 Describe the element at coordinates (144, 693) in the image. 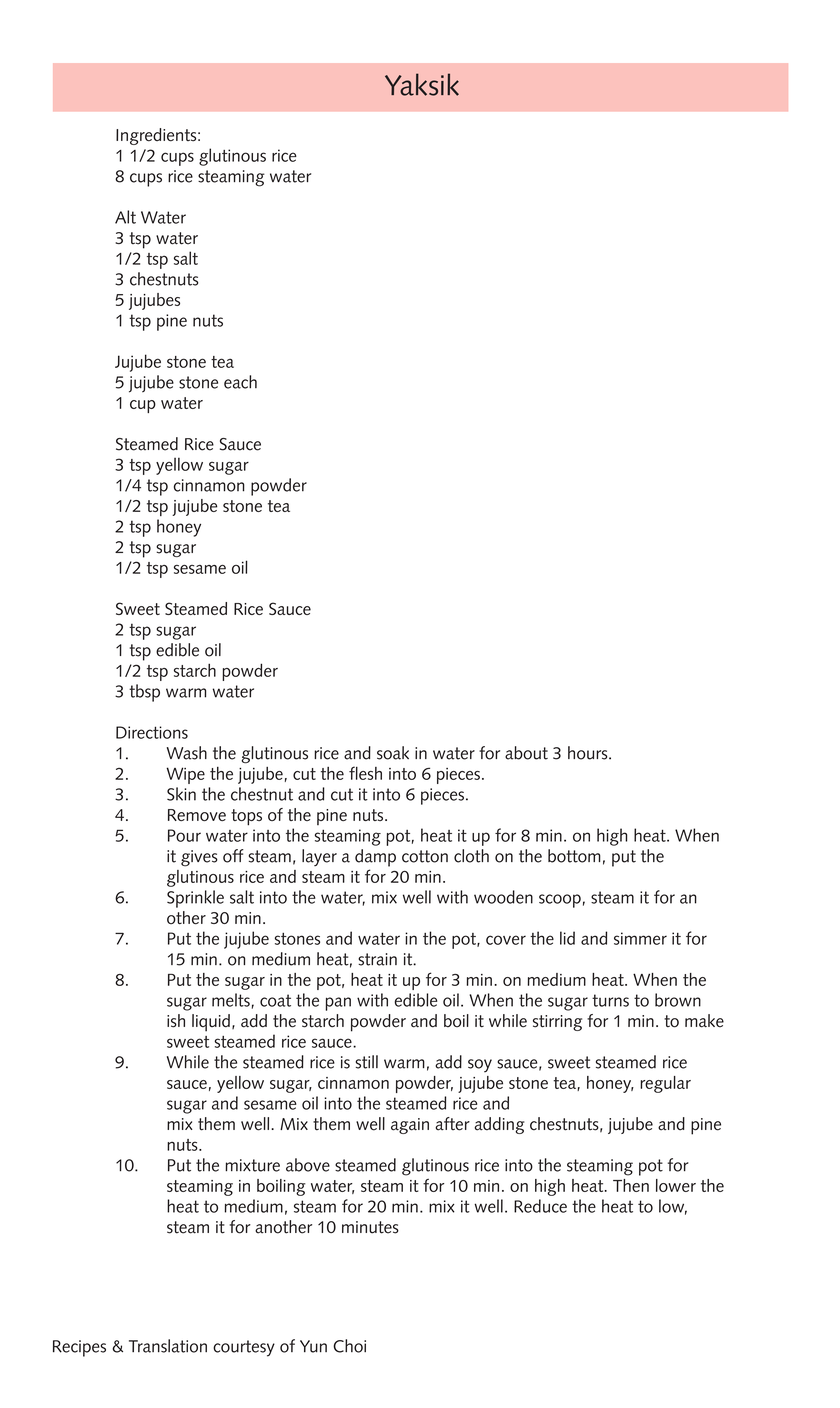

I see `tbsp` at that location.
